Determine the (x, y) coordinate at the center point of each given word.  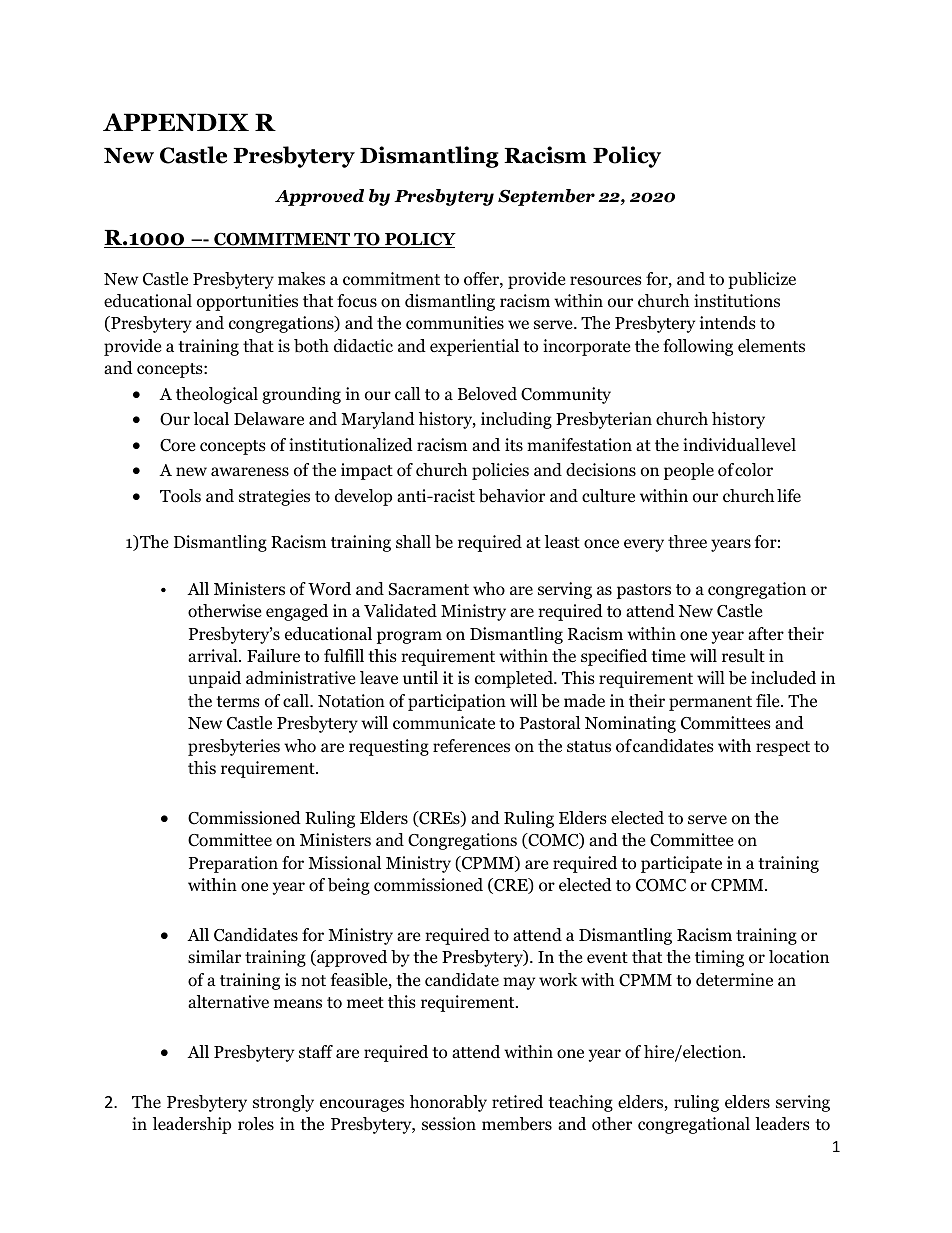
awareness (250, 472)
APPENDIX (176, 122)
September (546, 197)
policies (500, 471)
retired (517, 1102)
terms (238, 701)
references (471, 746)
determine (734, 979)
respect (783, 748)
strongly (283, 1103)
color (754, 470)
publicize (762, 280)
